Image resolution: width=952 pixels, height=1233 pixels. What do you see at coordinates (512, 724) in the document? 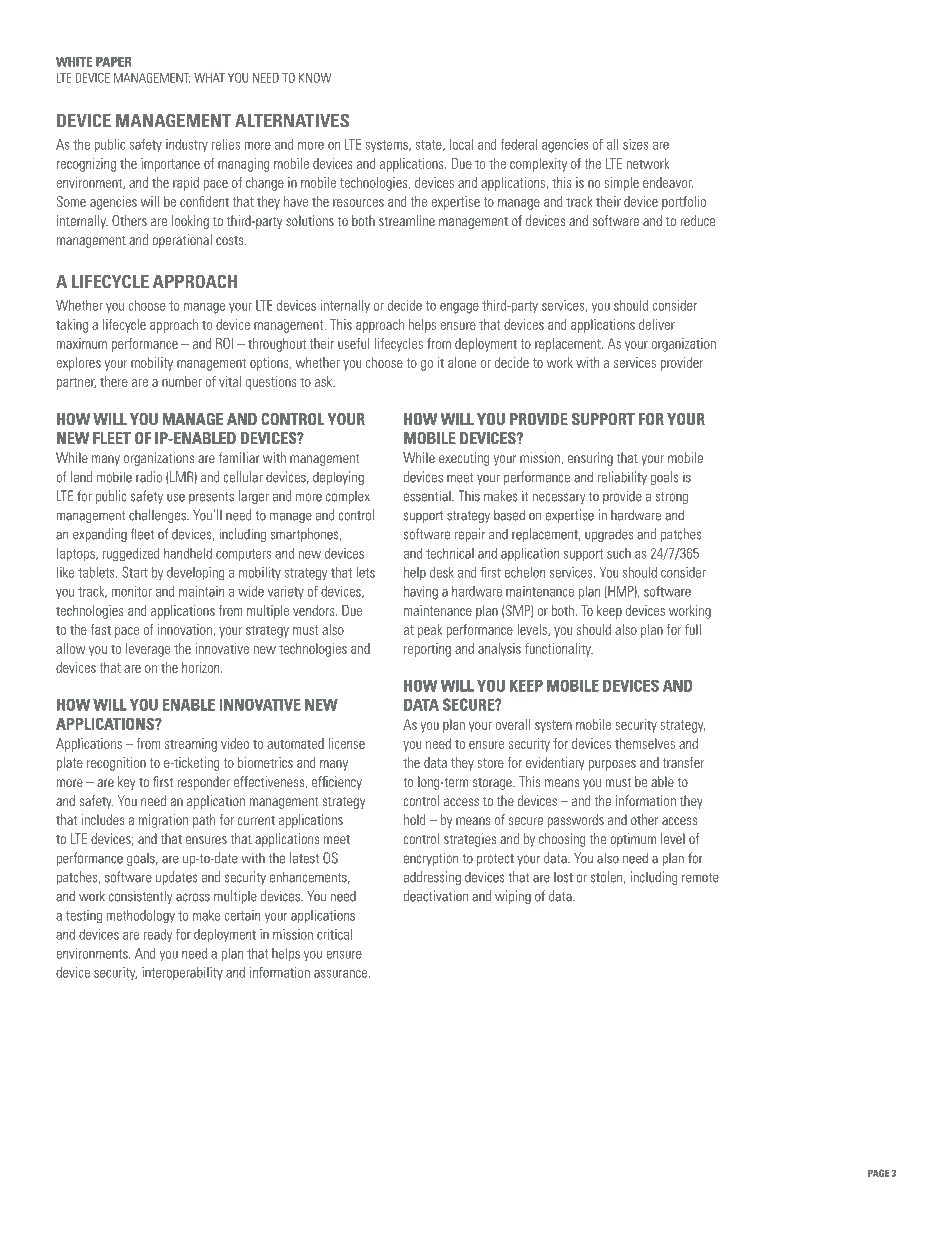
I see `overall` at bounding box center [512, 724].
